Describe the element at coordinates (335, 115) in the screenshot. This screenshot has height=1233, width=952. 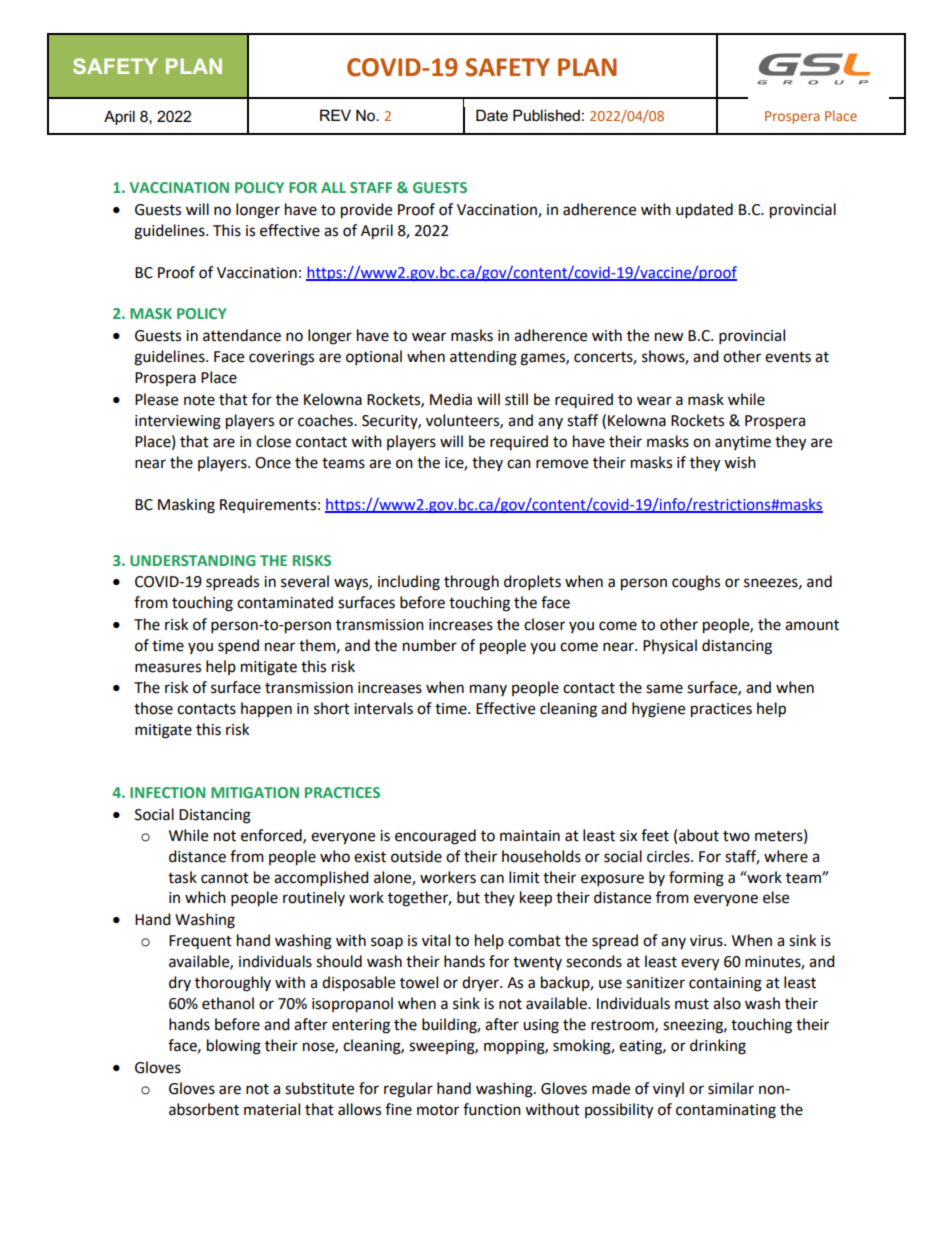
I see `REV` at that location.
